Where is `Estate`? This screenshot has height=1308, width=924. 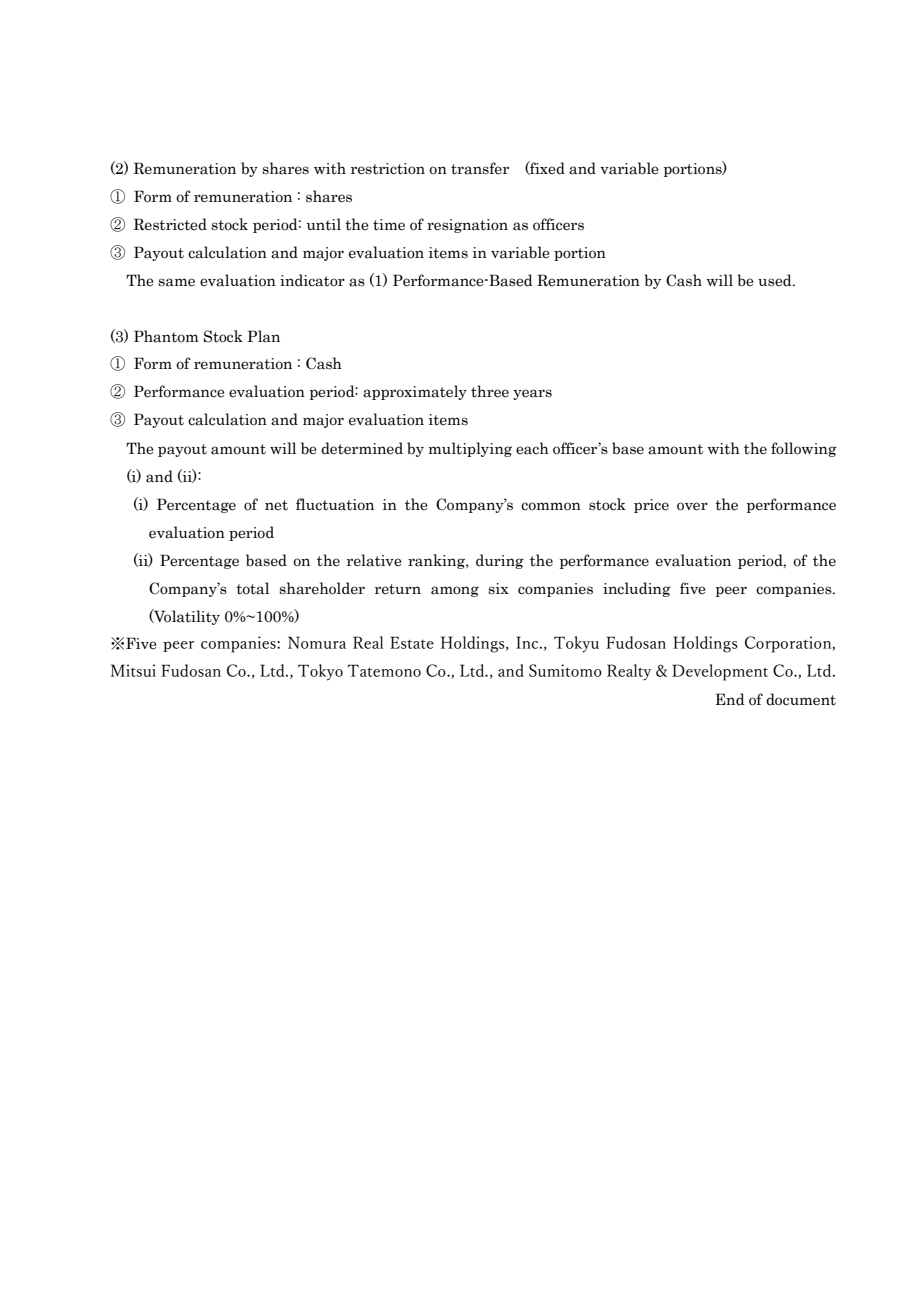
Estate is located at coordinates (412, 642).
